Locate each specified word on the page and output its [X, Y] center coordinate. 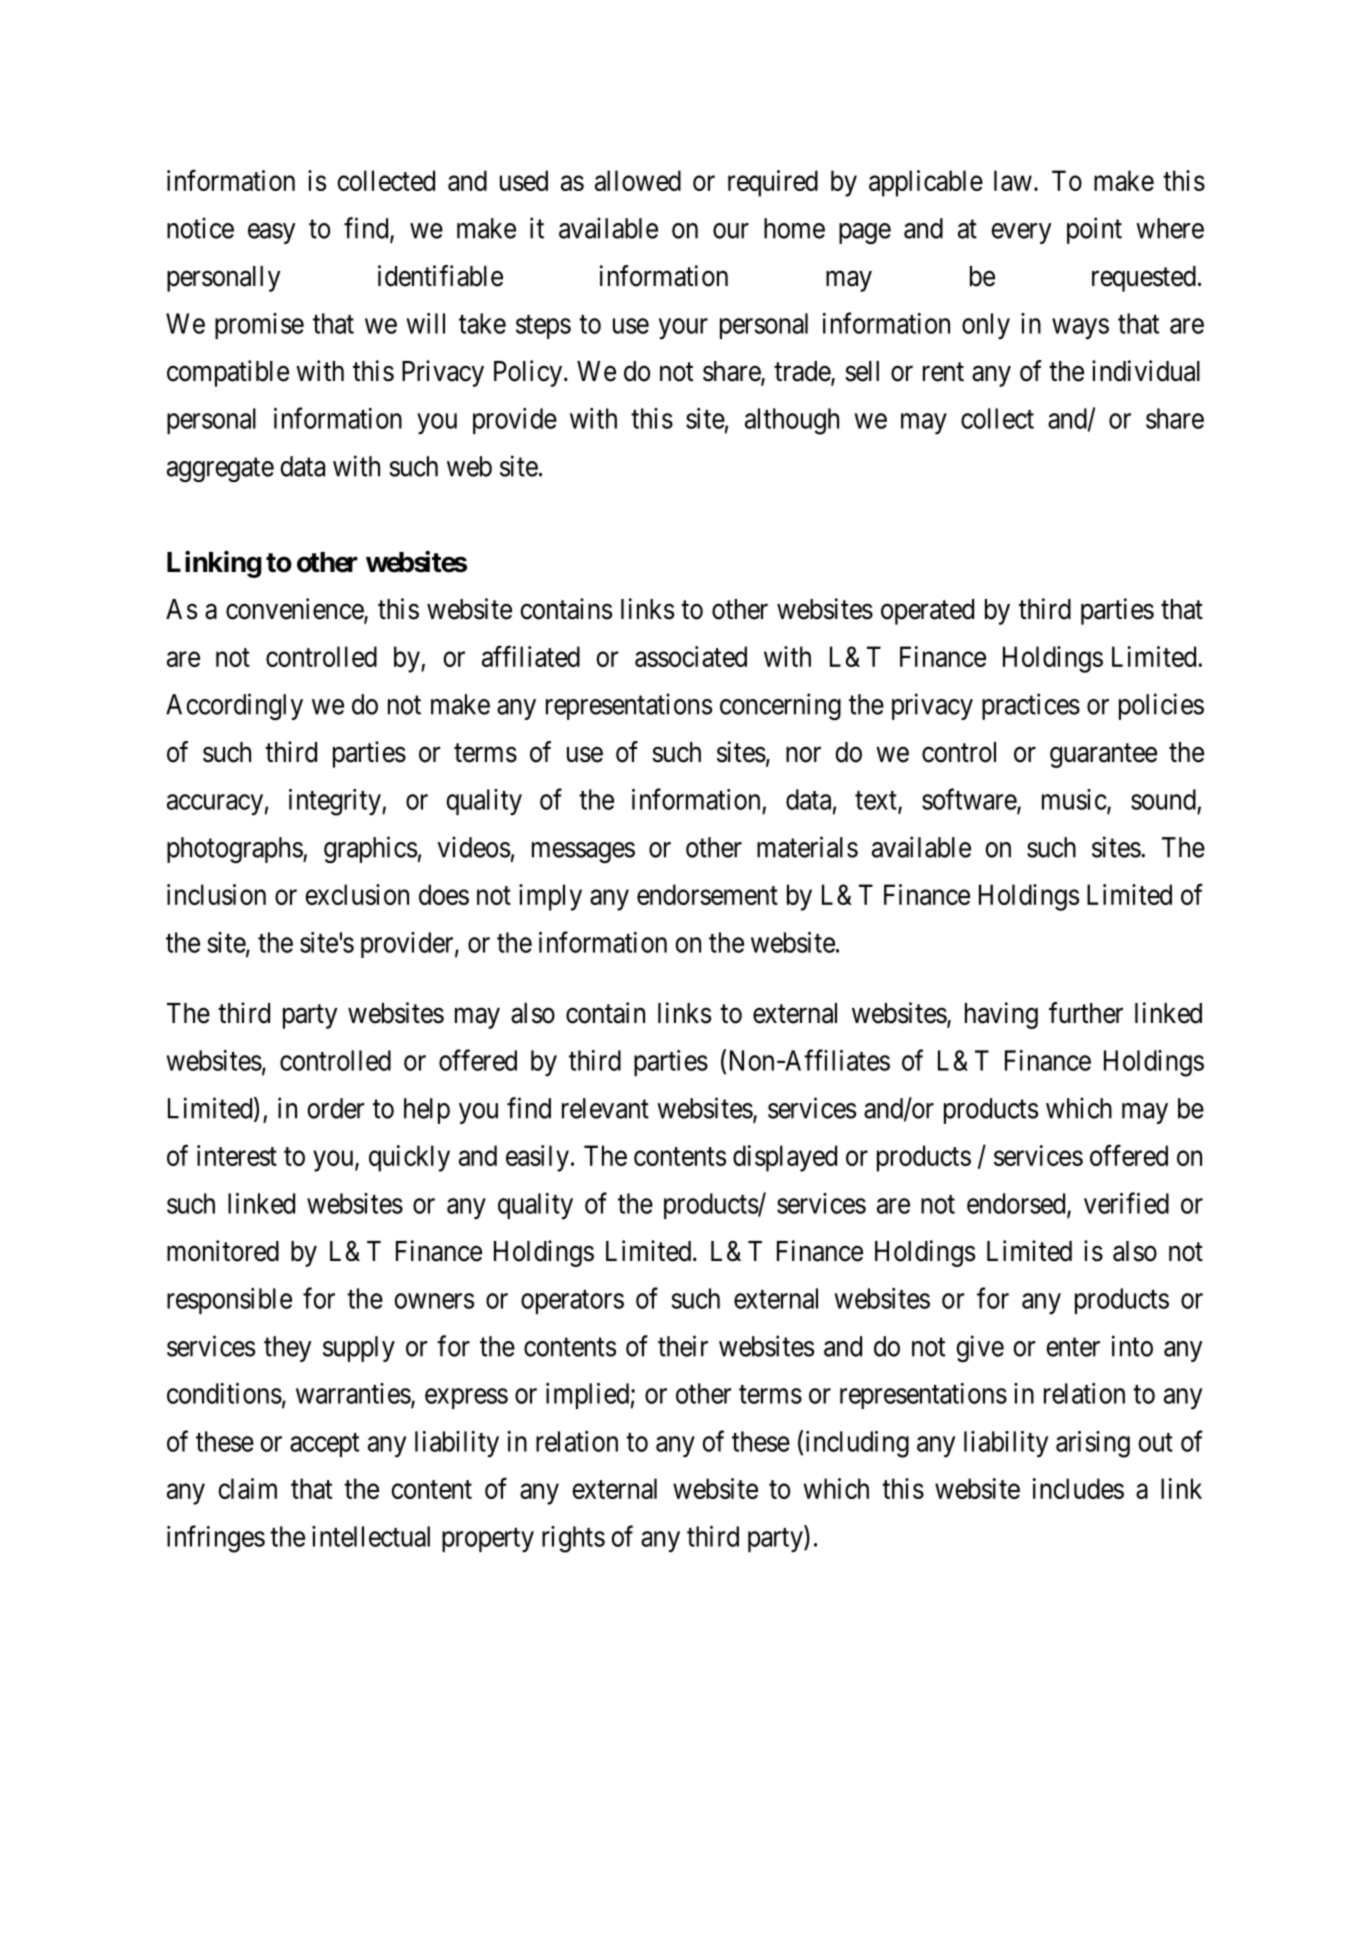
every [1021, 233]
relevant [605, 1108]
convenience [295, 610]
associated [691, 656]
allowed [638, 180]
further [1086, 1013]
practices [1031, 706]
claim [247, 1488]
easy [272, 233]
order [335, 1108]
